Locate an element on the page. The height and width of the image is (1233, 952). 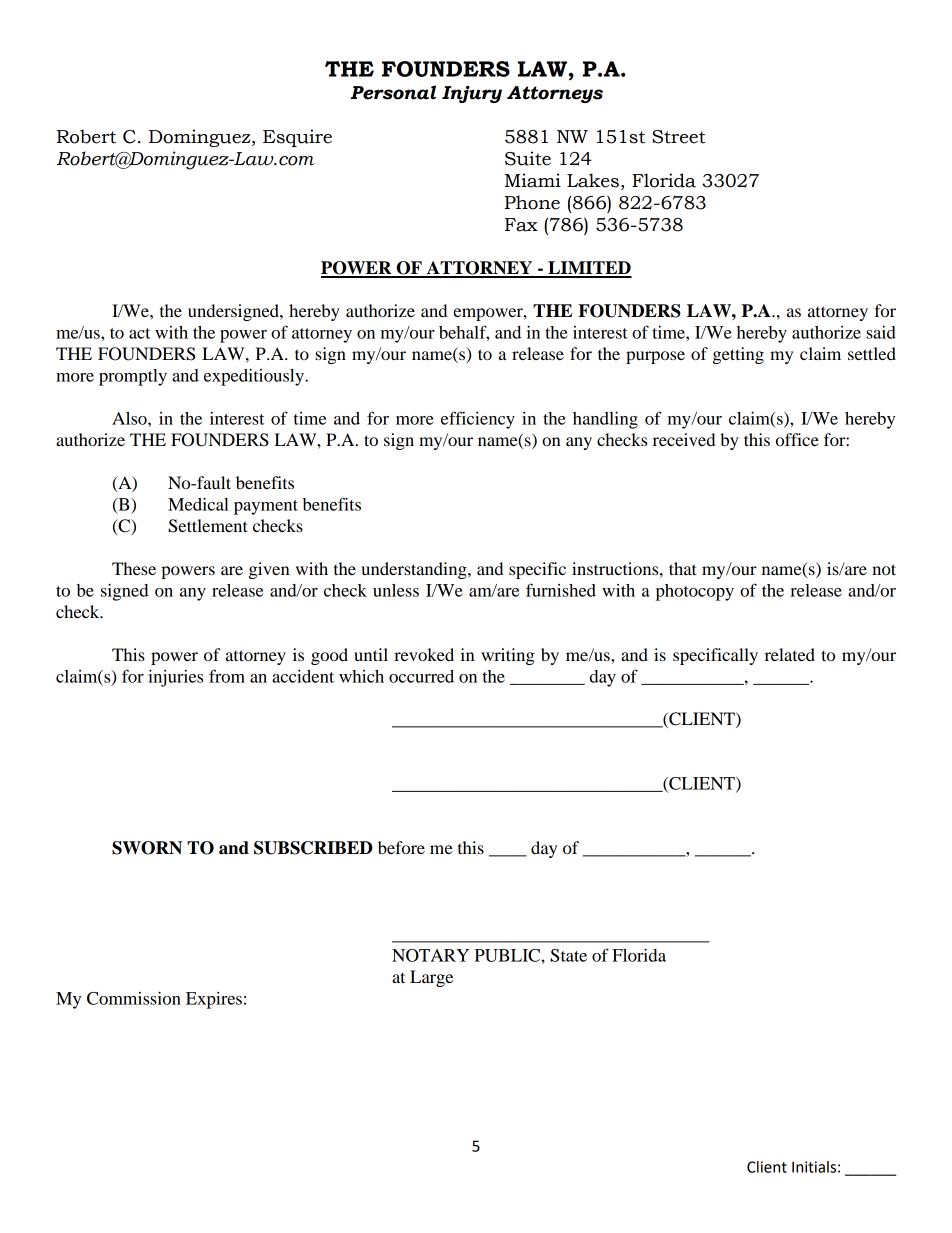
Injury is located at coordinates (472, 94).
